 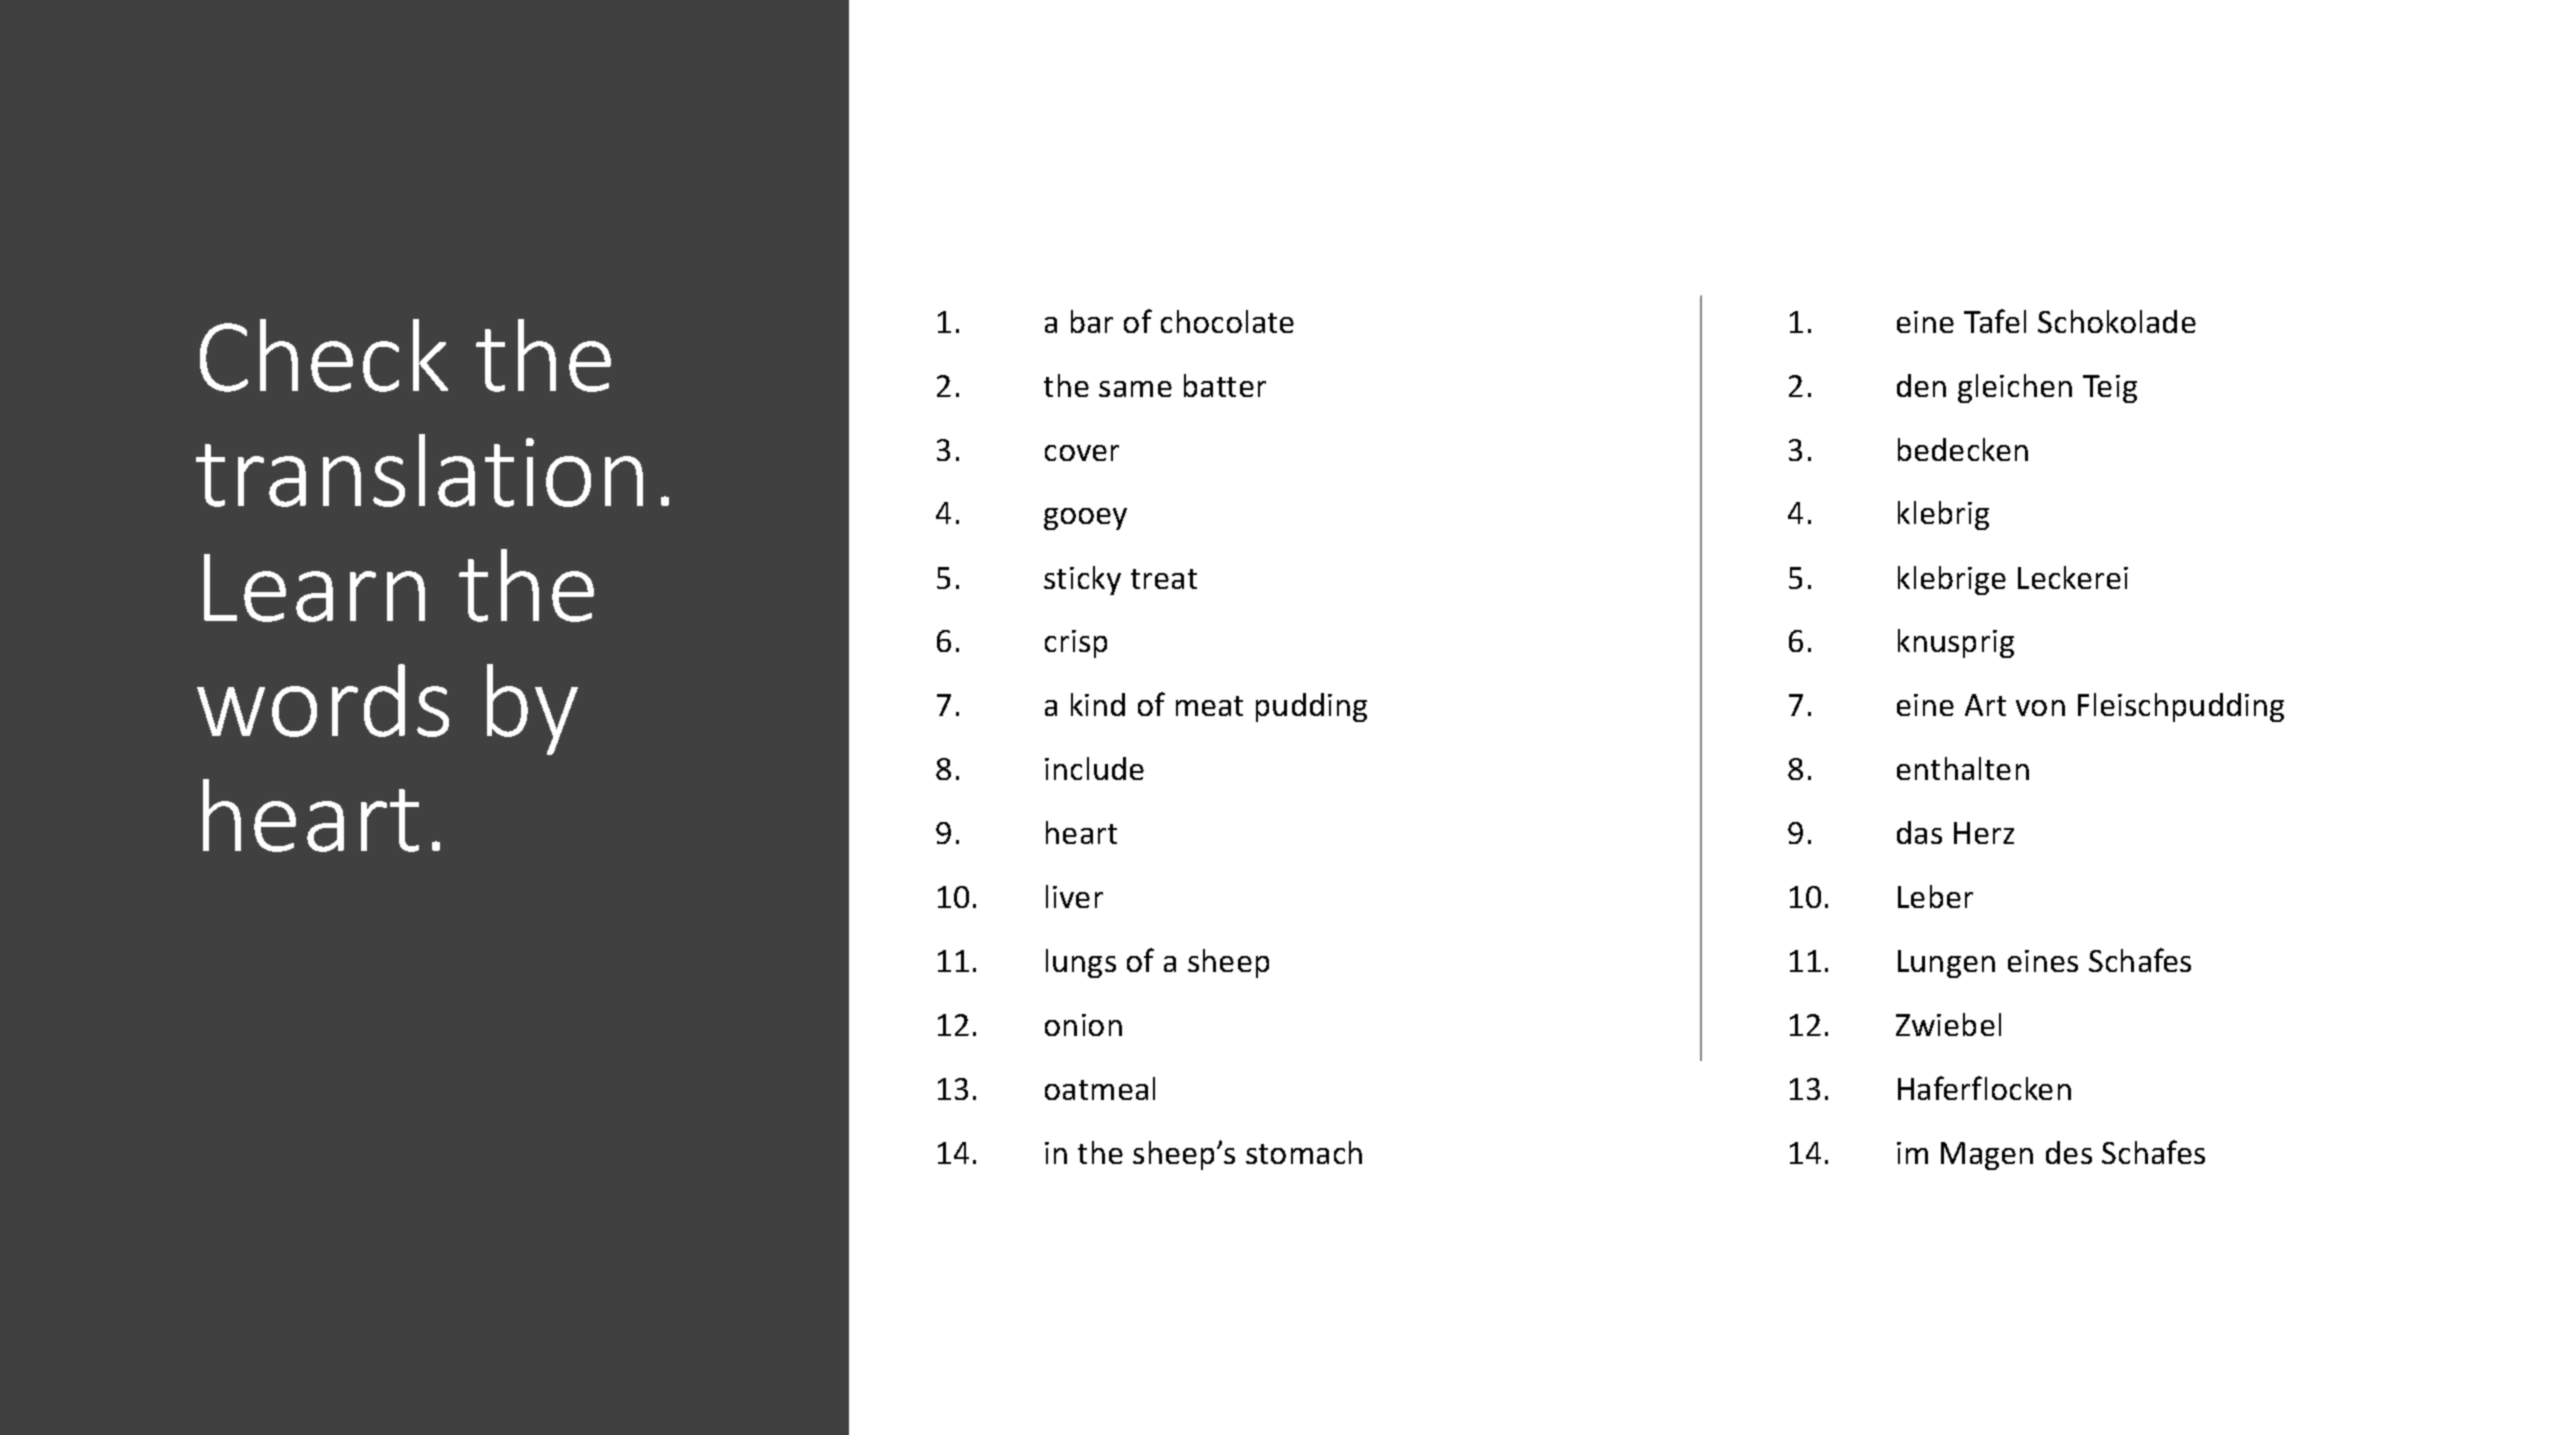 What do you see at coordinates (1921, 385) in the page?
I see `den` at bounding box center [1921, 385].
